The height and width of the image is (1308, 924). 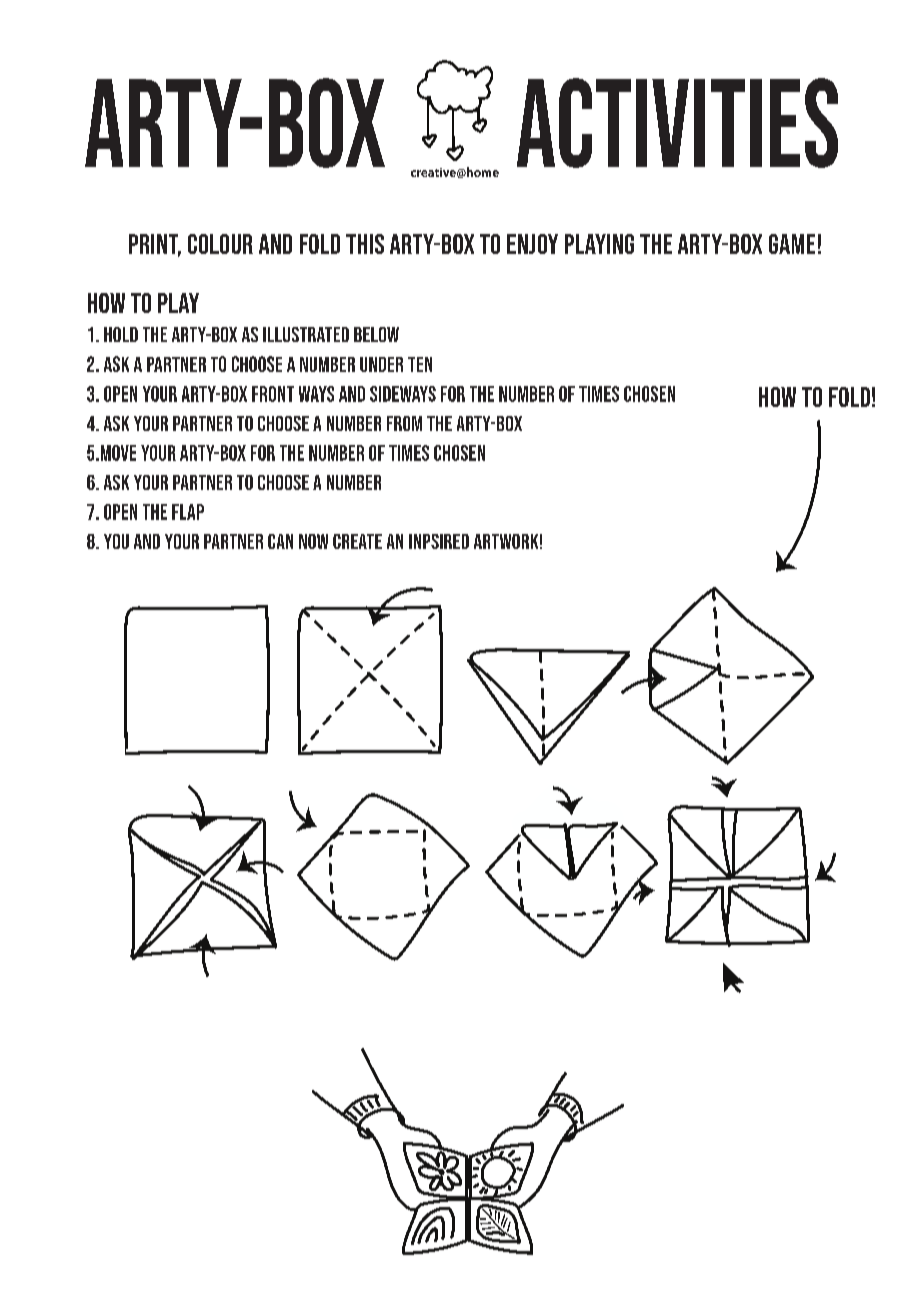 I want to click on flap, so click(x=188, y=512).
